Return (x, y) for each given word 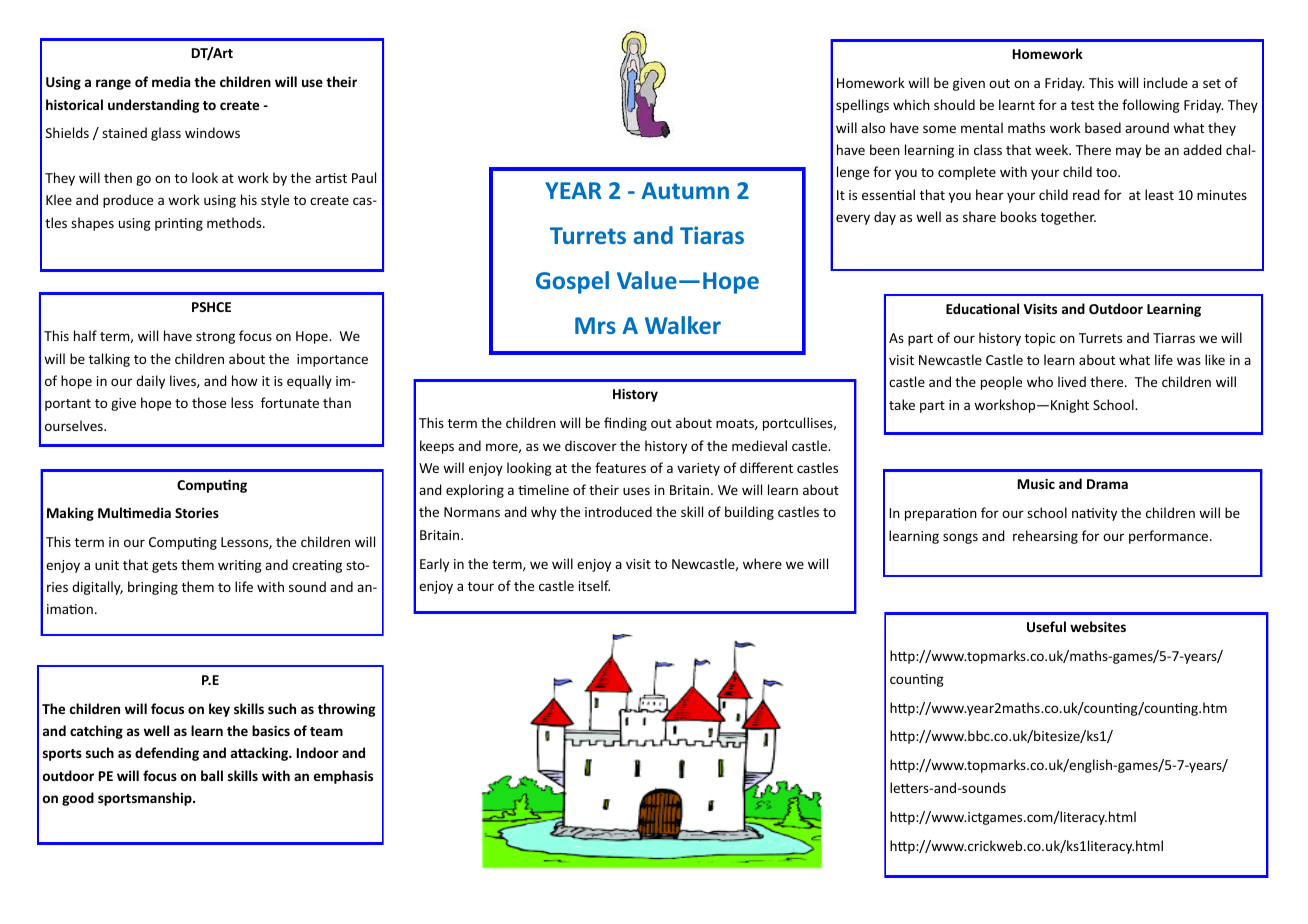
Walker (683, 325)
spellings (862, 106)
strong (215, 338)
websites (1098, 626)
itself (594, 585)
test (1082, 105)
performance (1170, 537)
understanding (154, 106)
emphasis (343, 777)
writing (240, 566)
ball (212, 775)
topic (1040, 339)
